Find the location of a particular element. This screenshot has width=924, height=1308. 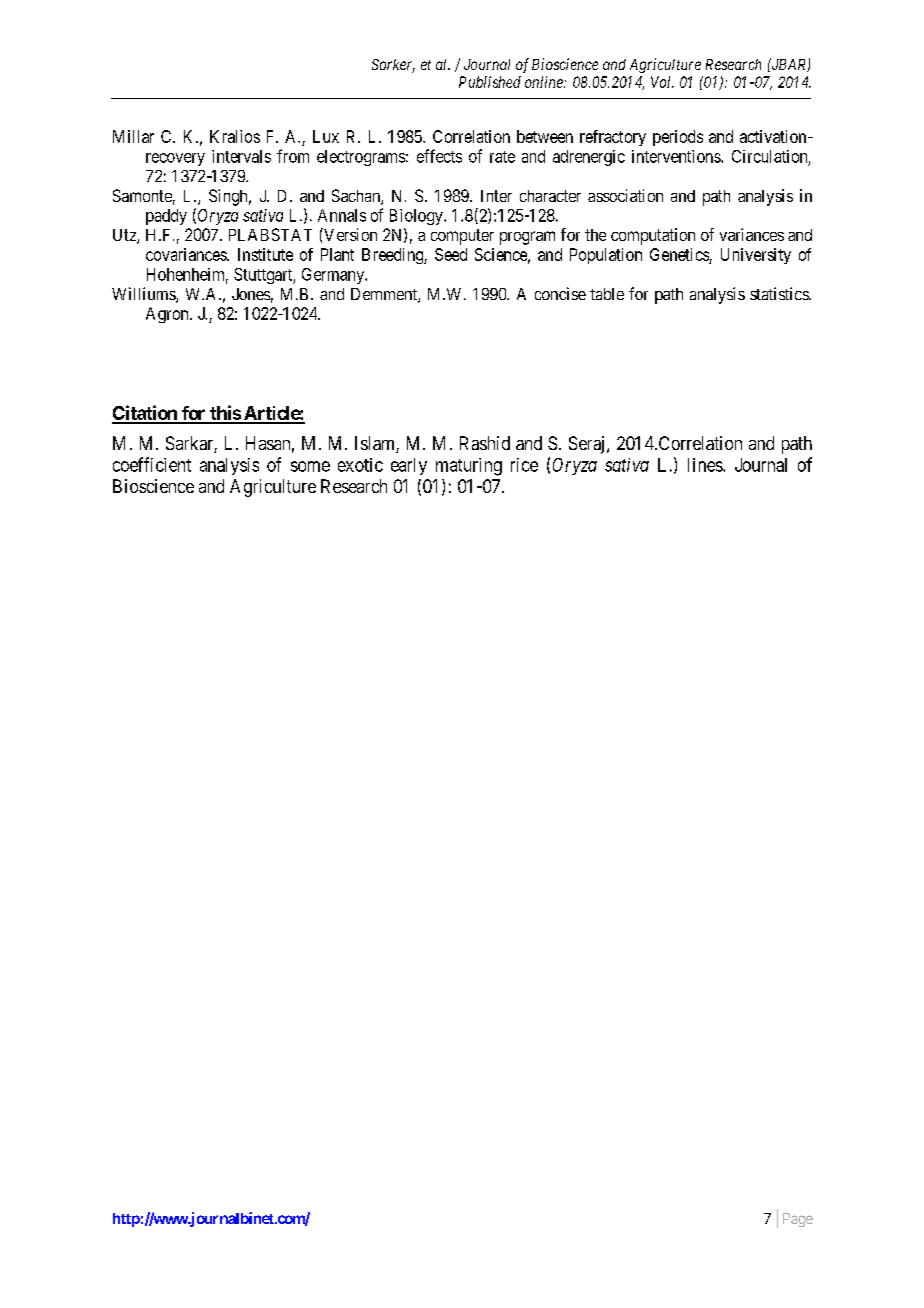

periods is located at coordinates (678, 138).
